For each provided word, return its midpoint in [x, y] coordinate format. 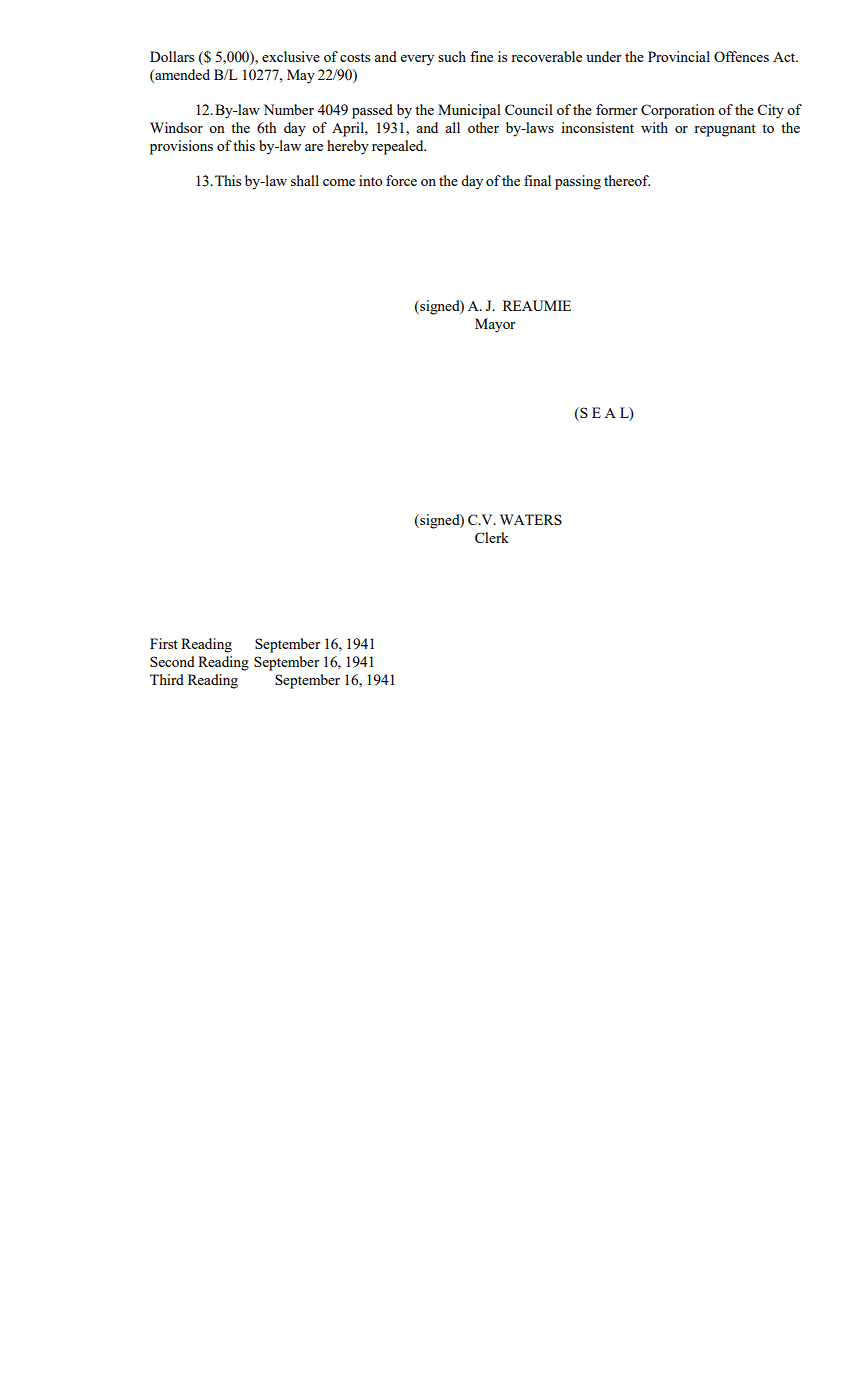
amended [181, 74]
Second [172, 661]
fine [481, 56]
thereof [627, 180]
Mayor [495, 325]
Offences [741, 56]
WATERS [531, 519]
